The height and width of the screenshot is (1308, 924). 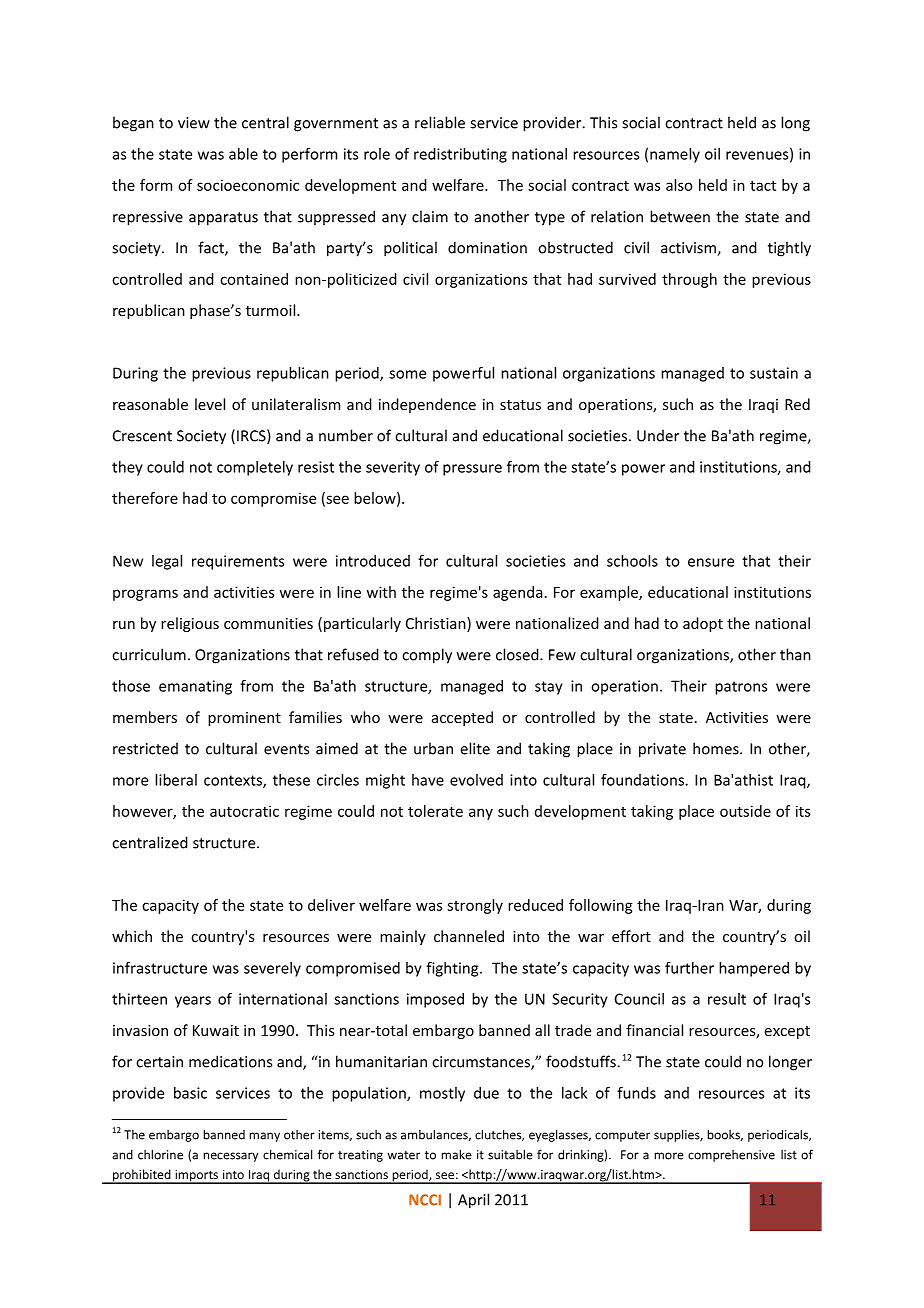 What do you see at coordinates (456, 1154) in the screenshot?
I see `make` at bounding box center [456, 1154].
